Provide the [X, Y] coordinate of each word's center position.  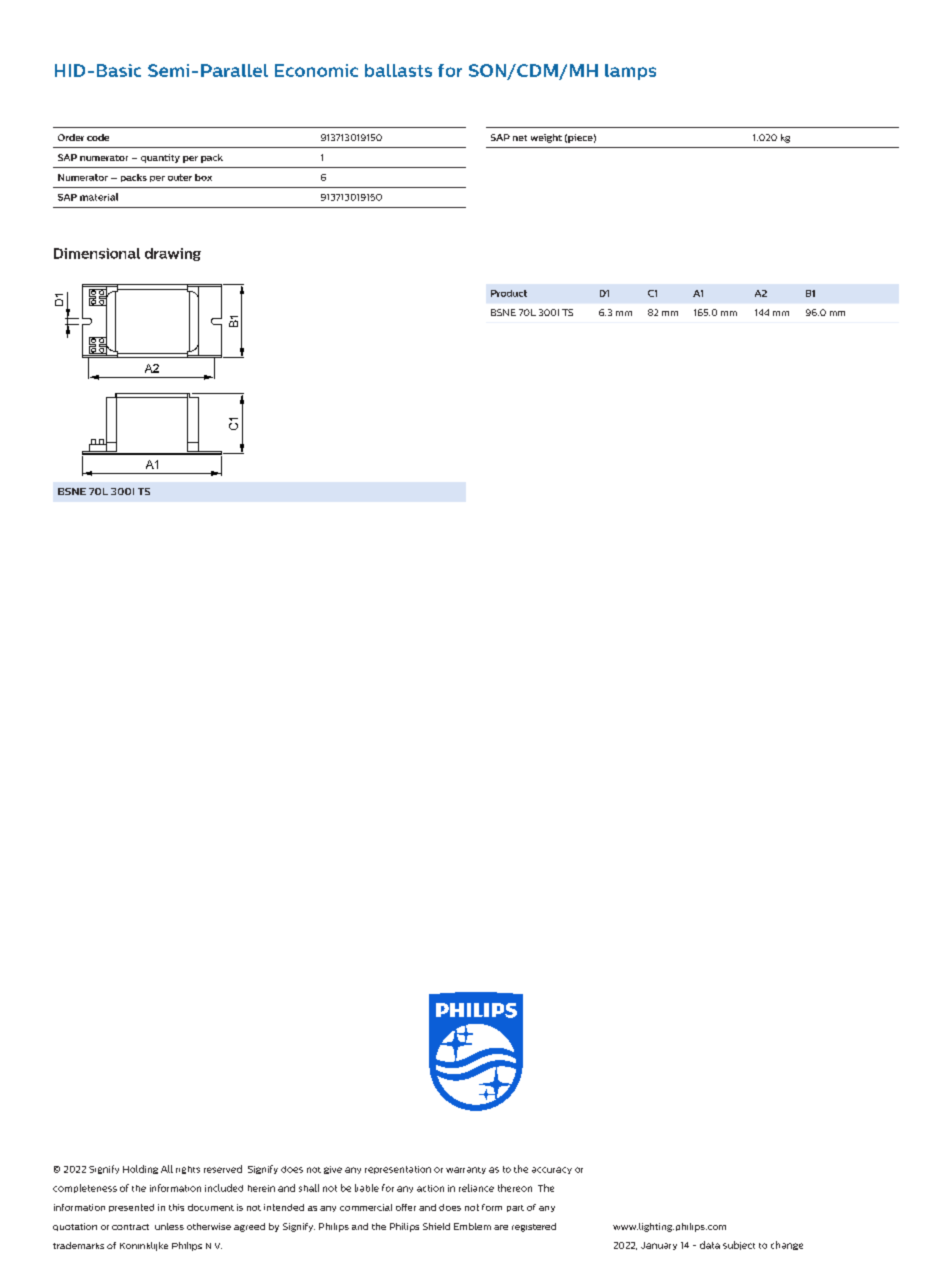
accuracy [552, 1170]
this [176, 1207]
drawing [173, 254]
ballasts [398, 70]
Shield [436, 1226]
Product [509, 293]
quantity [160, 158]
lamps [630, 72]
